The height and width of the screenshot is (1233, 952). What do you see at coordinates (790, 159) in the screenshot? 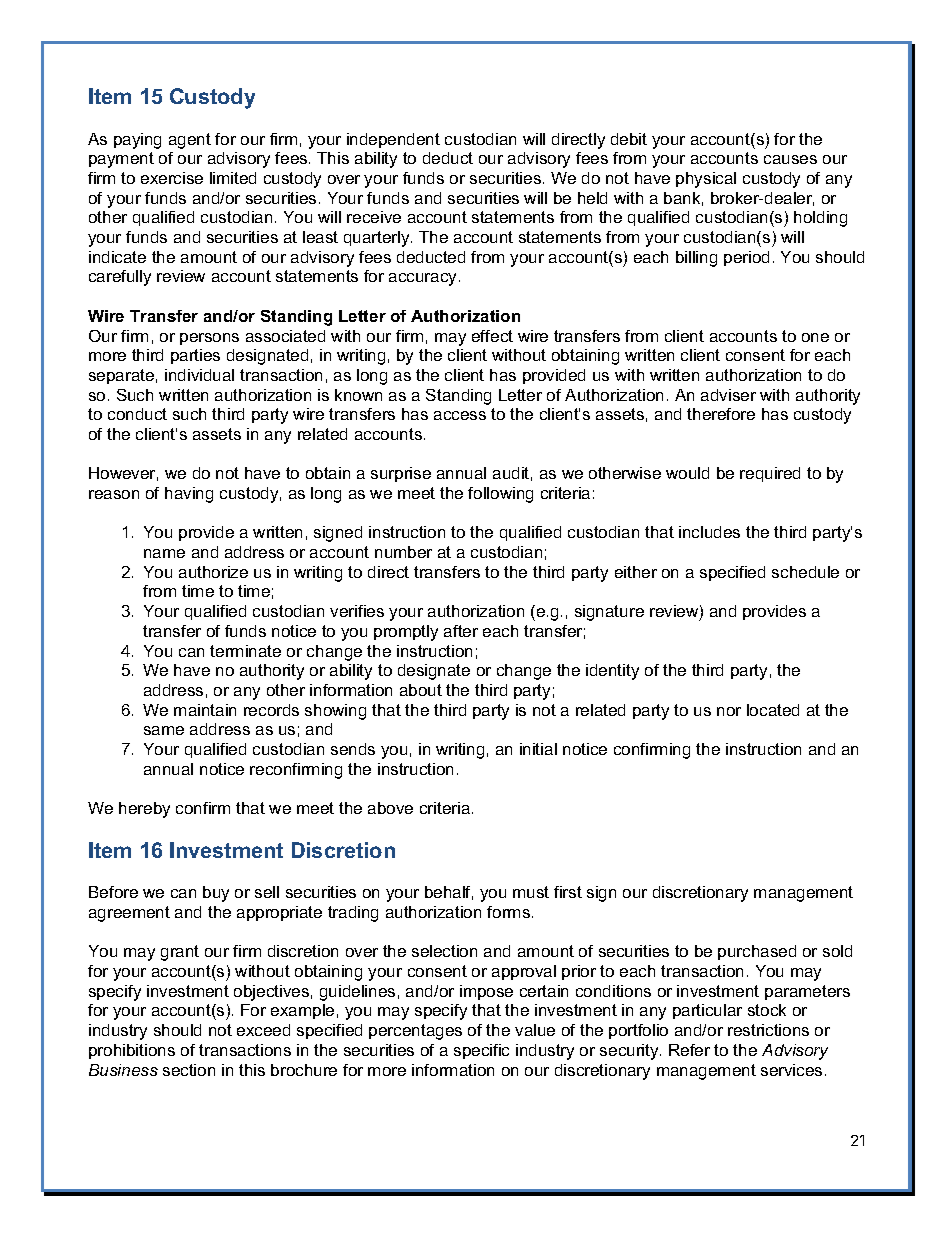
I see `causes` at bounding box center [790, 159].
